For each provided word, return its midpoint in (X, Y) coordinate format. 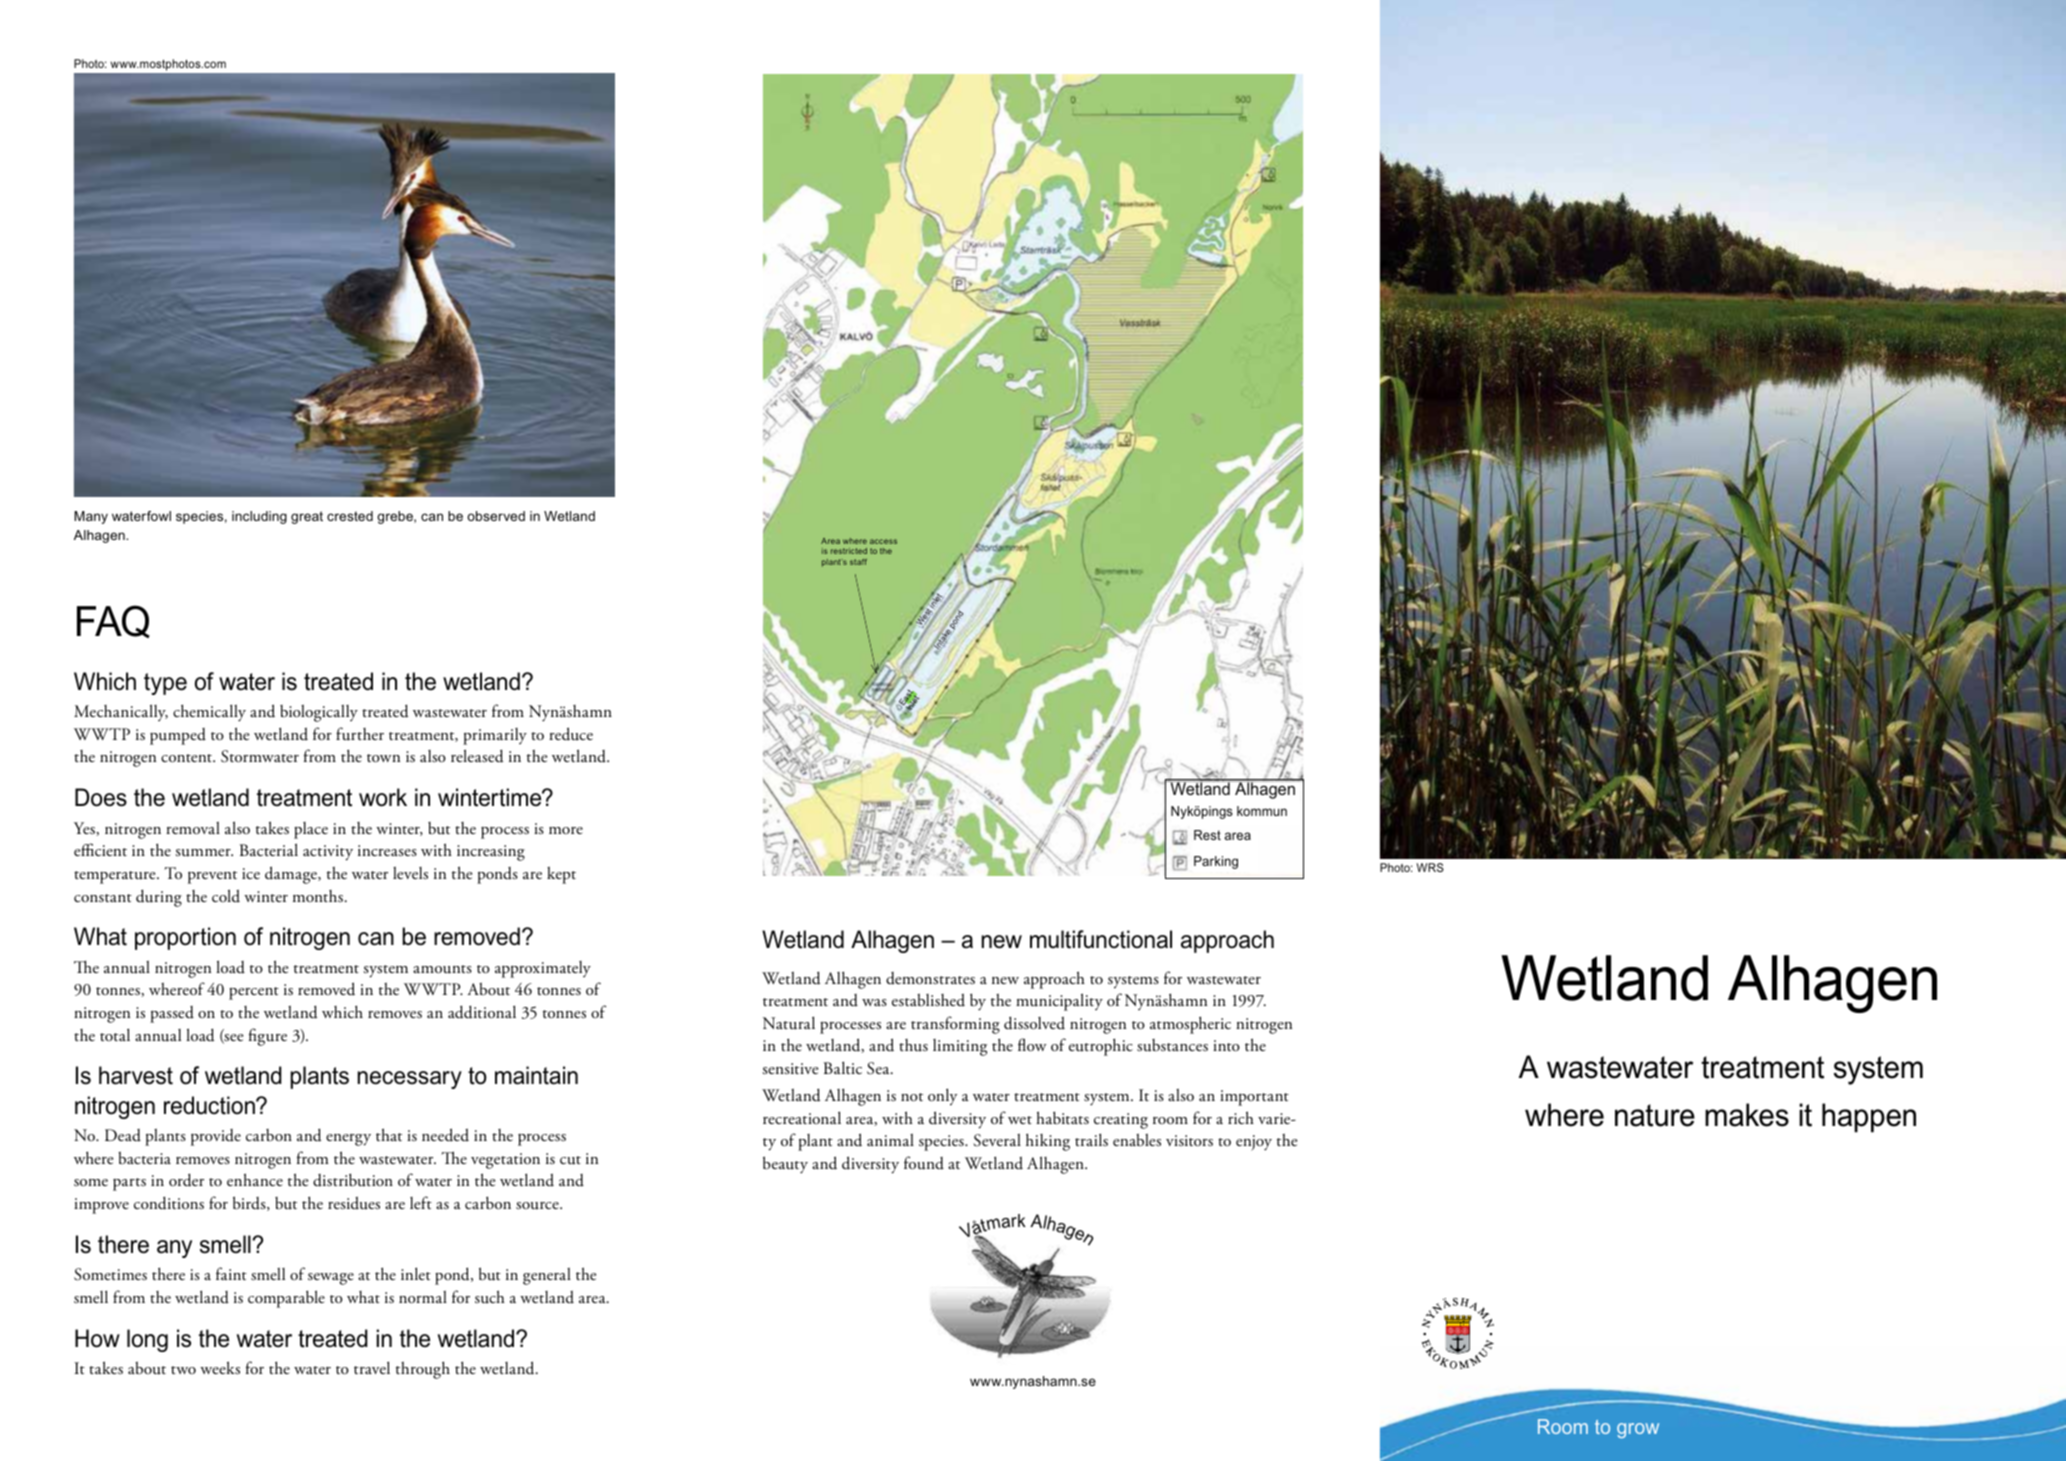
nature (1655, 1115)
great (307, 517)
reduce (571, 734)
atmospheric (1190, 1025)
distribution (353, 1180)
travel (372, 1367)
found (924, 1163)
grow (1638, 1430)
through (423, 1370)
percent (254, 993)
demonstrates (930, 978)
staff (858, 562)
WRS (1430, 867)
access (883, 541)
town (383, 758)
